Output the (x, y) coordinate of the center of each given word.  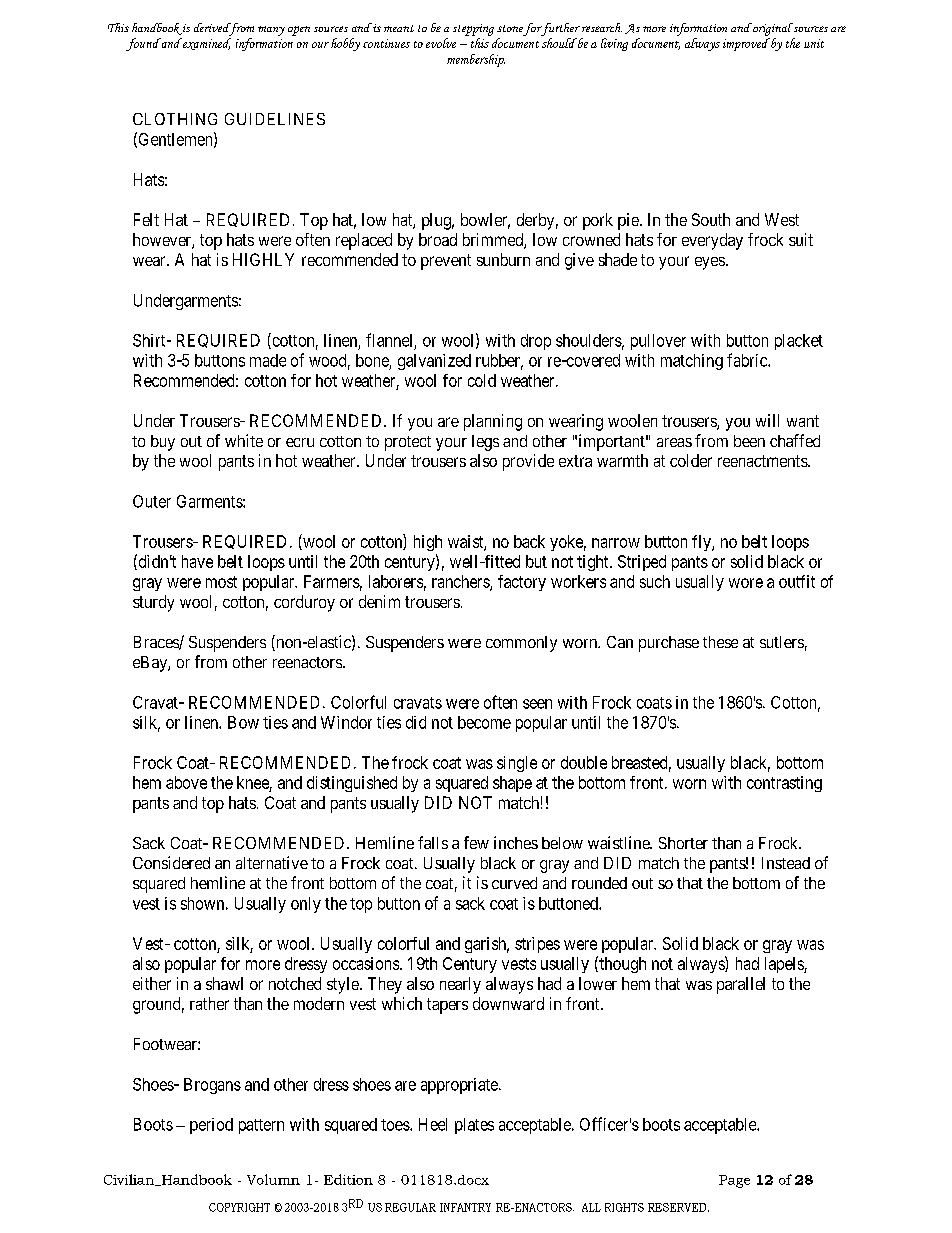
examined (206, 44)
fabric (748, 360)
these (720, 642)
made (268, 360)
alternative (272, 862)
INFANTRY (465, 1207)
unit (814, 43)
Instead (786, 863)
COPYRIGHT (239, 1207)
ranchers (461, 582)
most (221, 582)
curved (514, 883)
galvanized (434, 362)
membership (476, 60)
